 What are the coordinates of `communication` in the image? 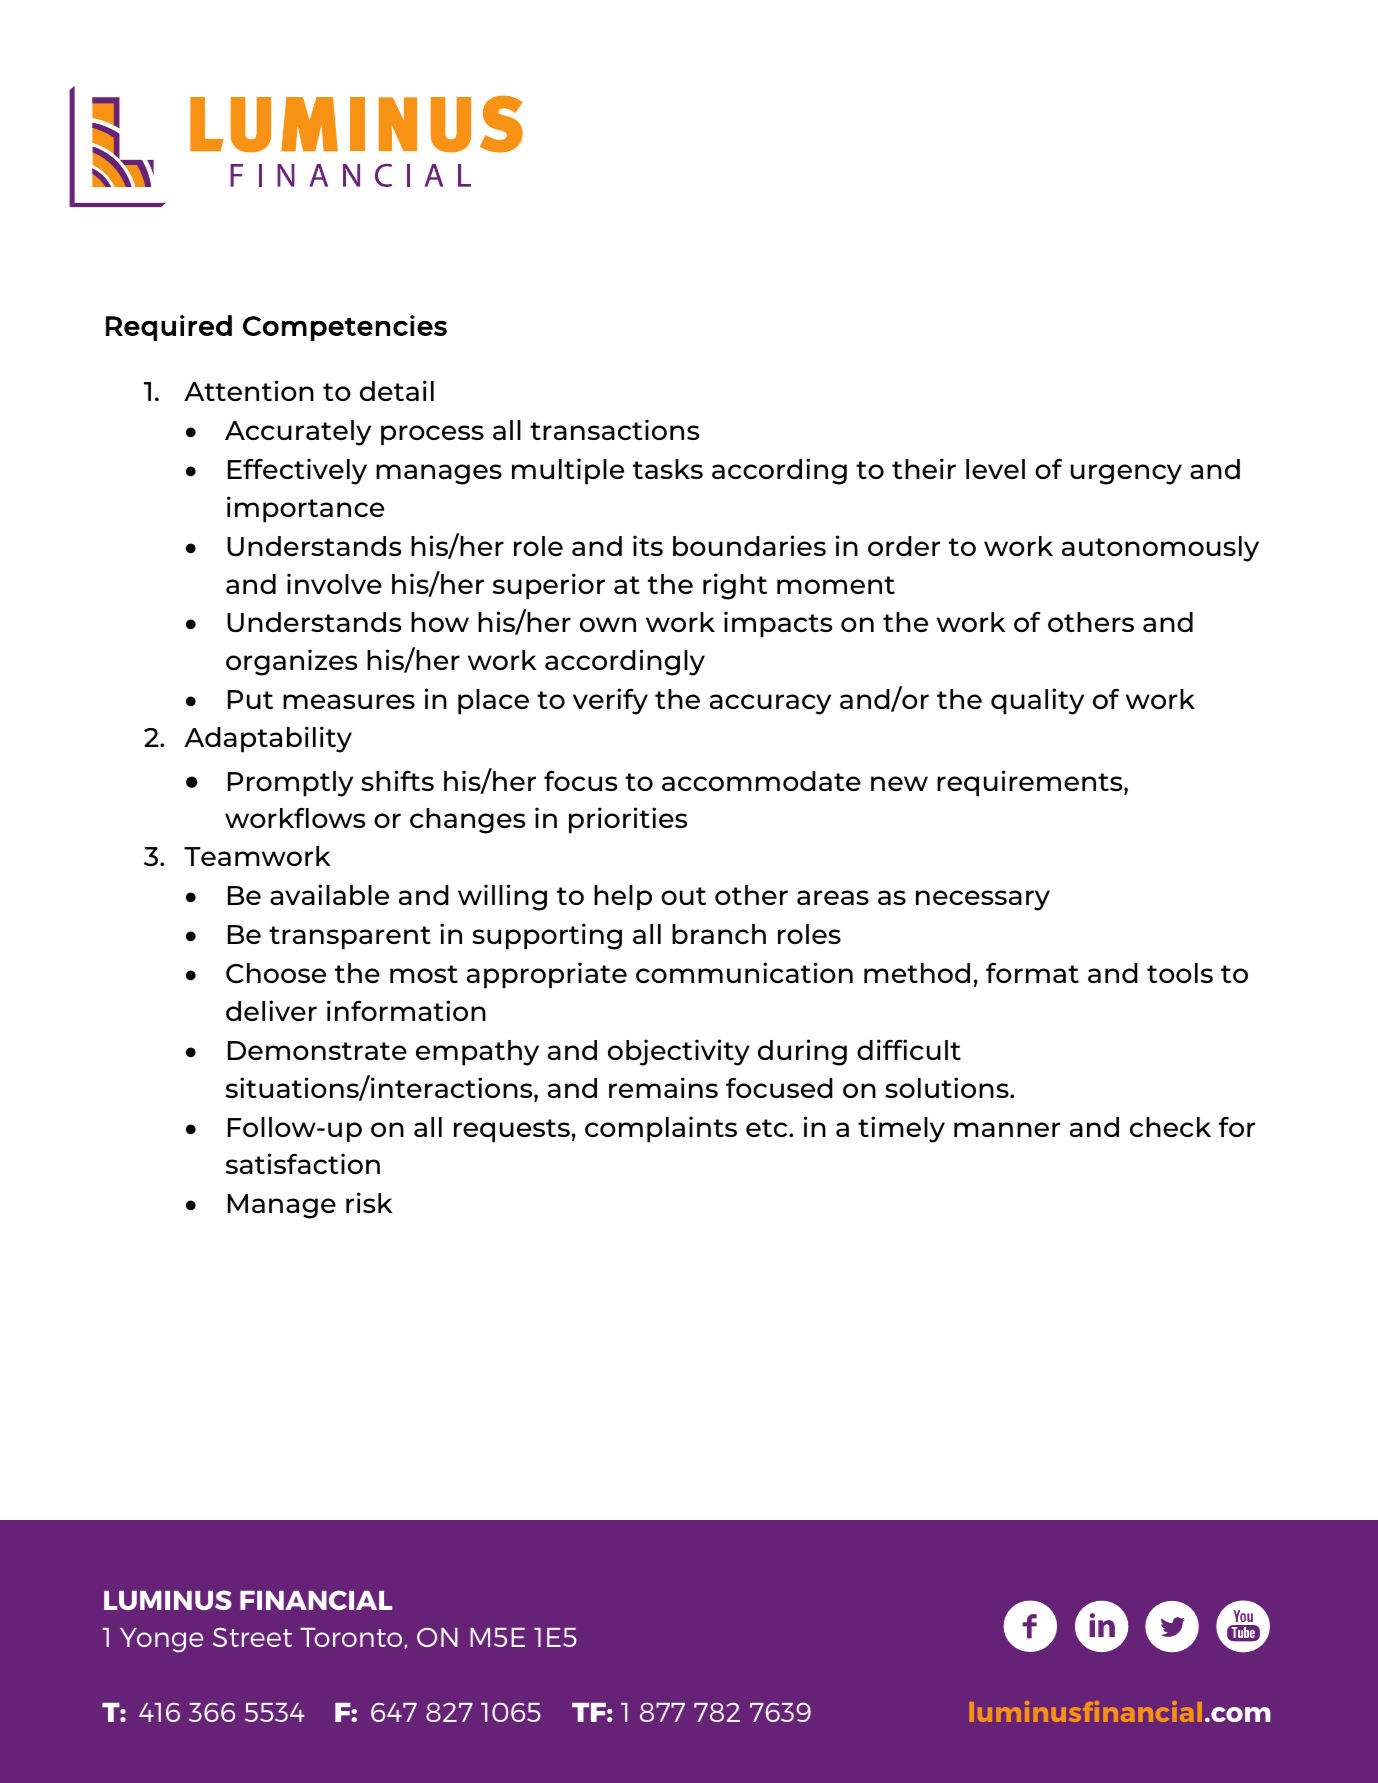 It's located at (744, 972).
